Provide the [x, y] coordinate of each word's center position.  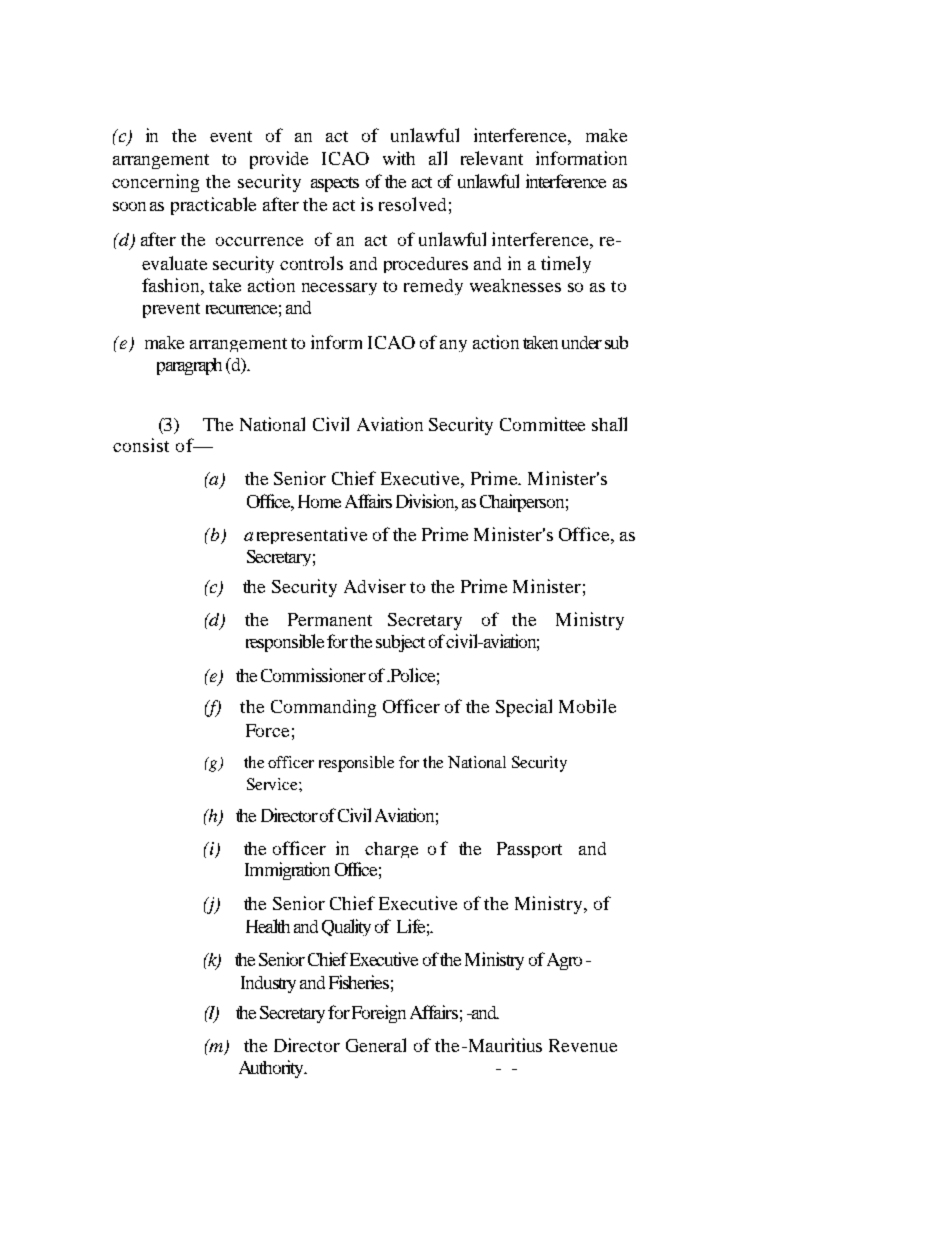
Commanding [323, 708]
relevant [492, 158]
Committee [542, 424]
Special [524, 708]
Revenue [583, 1045]
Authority [272, 1069]
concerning [155, 183]
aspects [335, 184]
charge [391, 850]
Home [319, 501]
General [376, 1045]
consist [141, 445]
